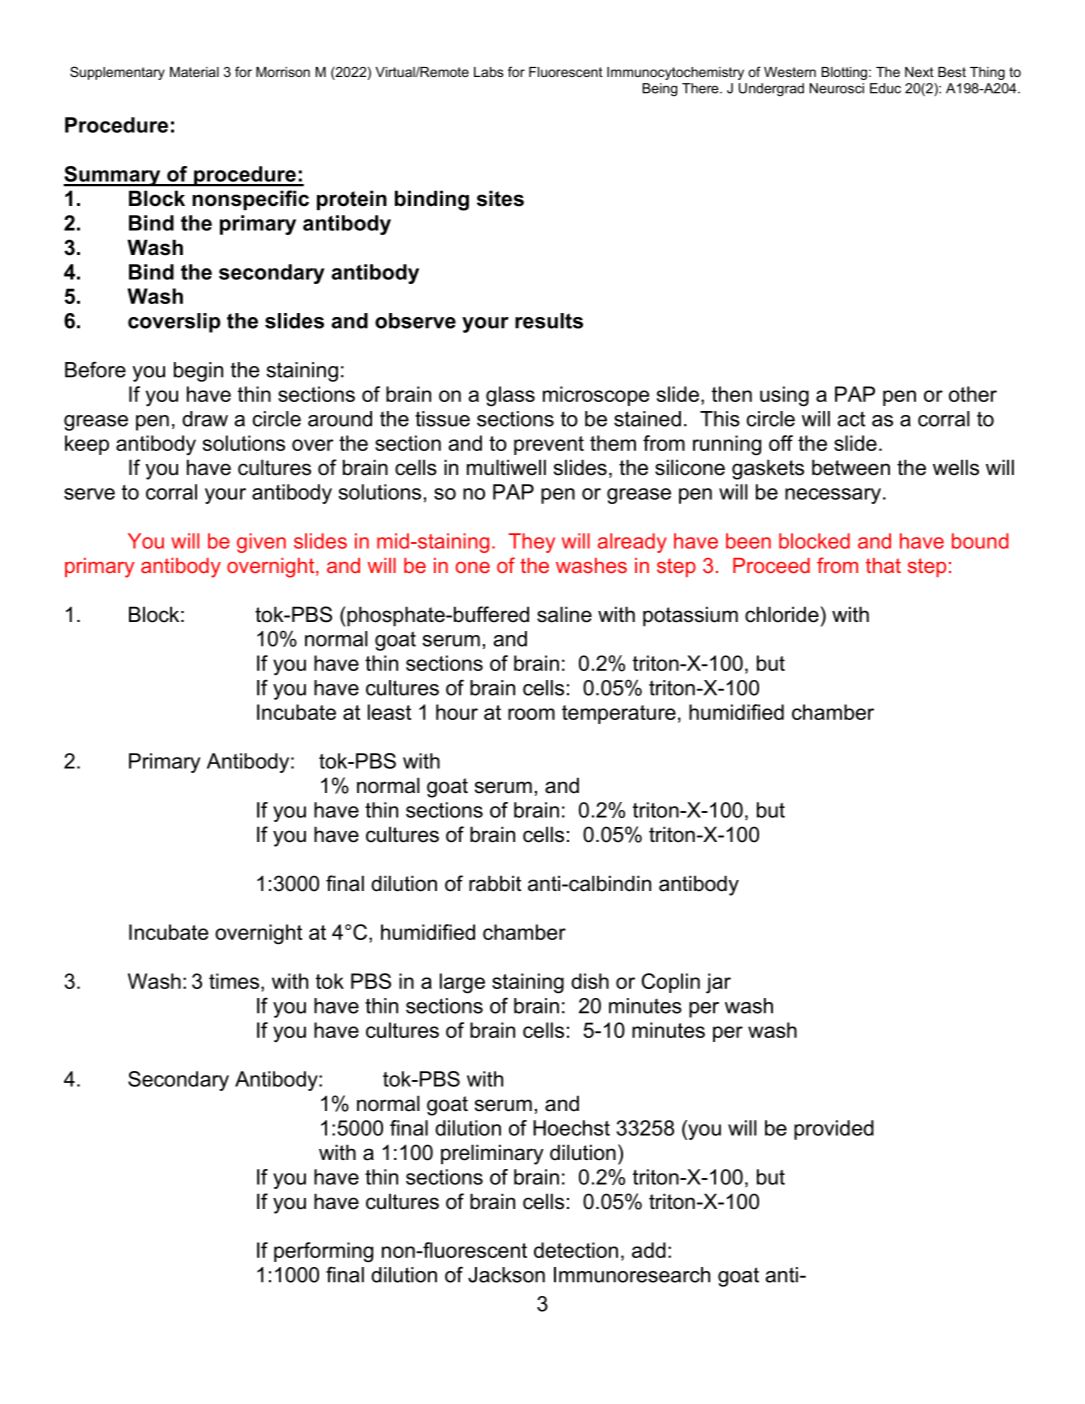 Image resolution: width=1085 pixels, height=1404 pixels. What do you see at coordinates (718, 983) in the screenshot?
I see `jar` at bounding box center [718, 983].
